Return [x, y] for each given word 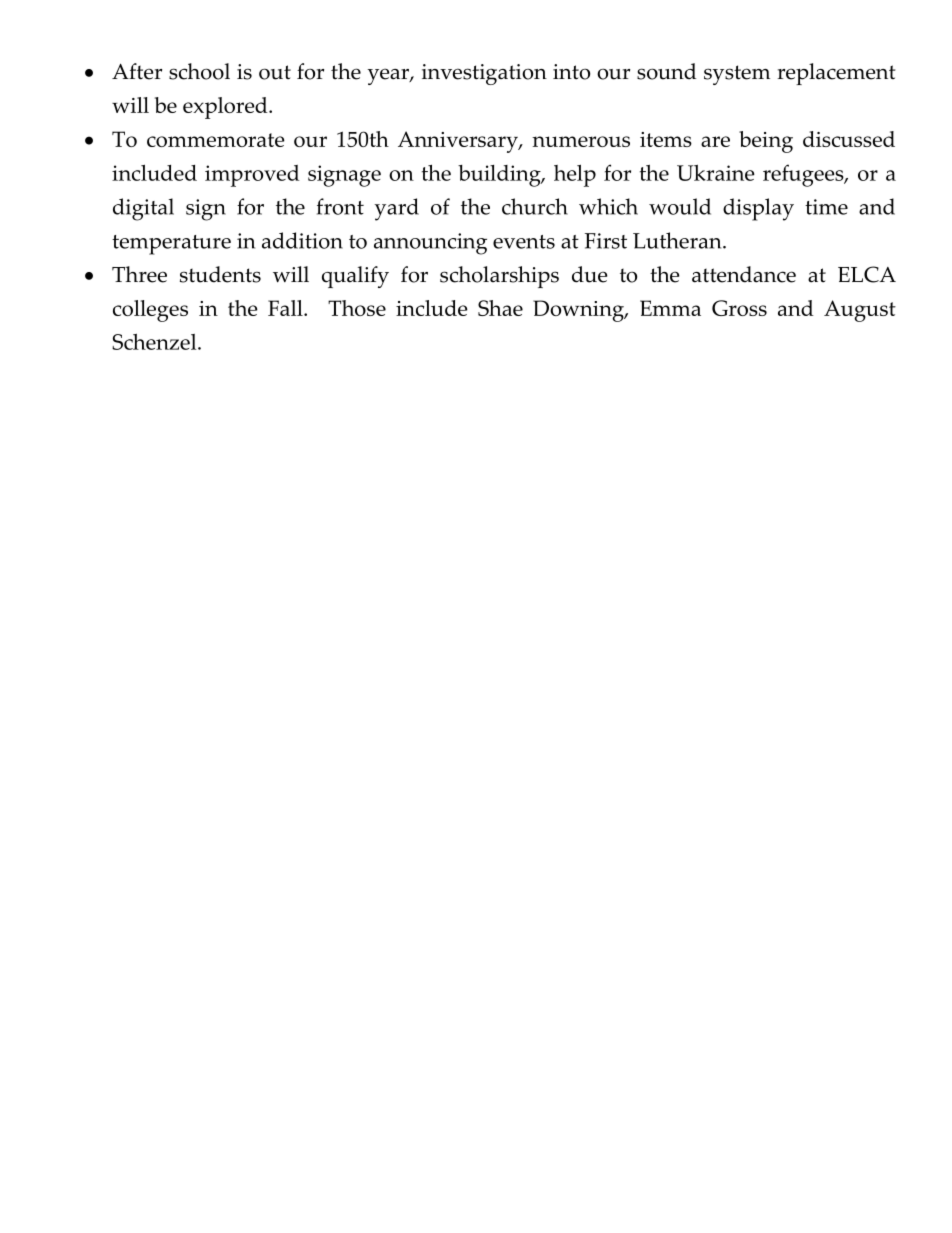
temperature [171, 245]
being [766, 142]
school [199, 71]
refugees [804, 175]
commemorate [216, 140]
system [737, 75]
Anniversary [459, 142]
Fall [286, 308]
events [524, 242]
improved [252, 176]
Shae [500, 308]
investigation [484, 74]
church [535, 206]
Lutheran [678, 240]
